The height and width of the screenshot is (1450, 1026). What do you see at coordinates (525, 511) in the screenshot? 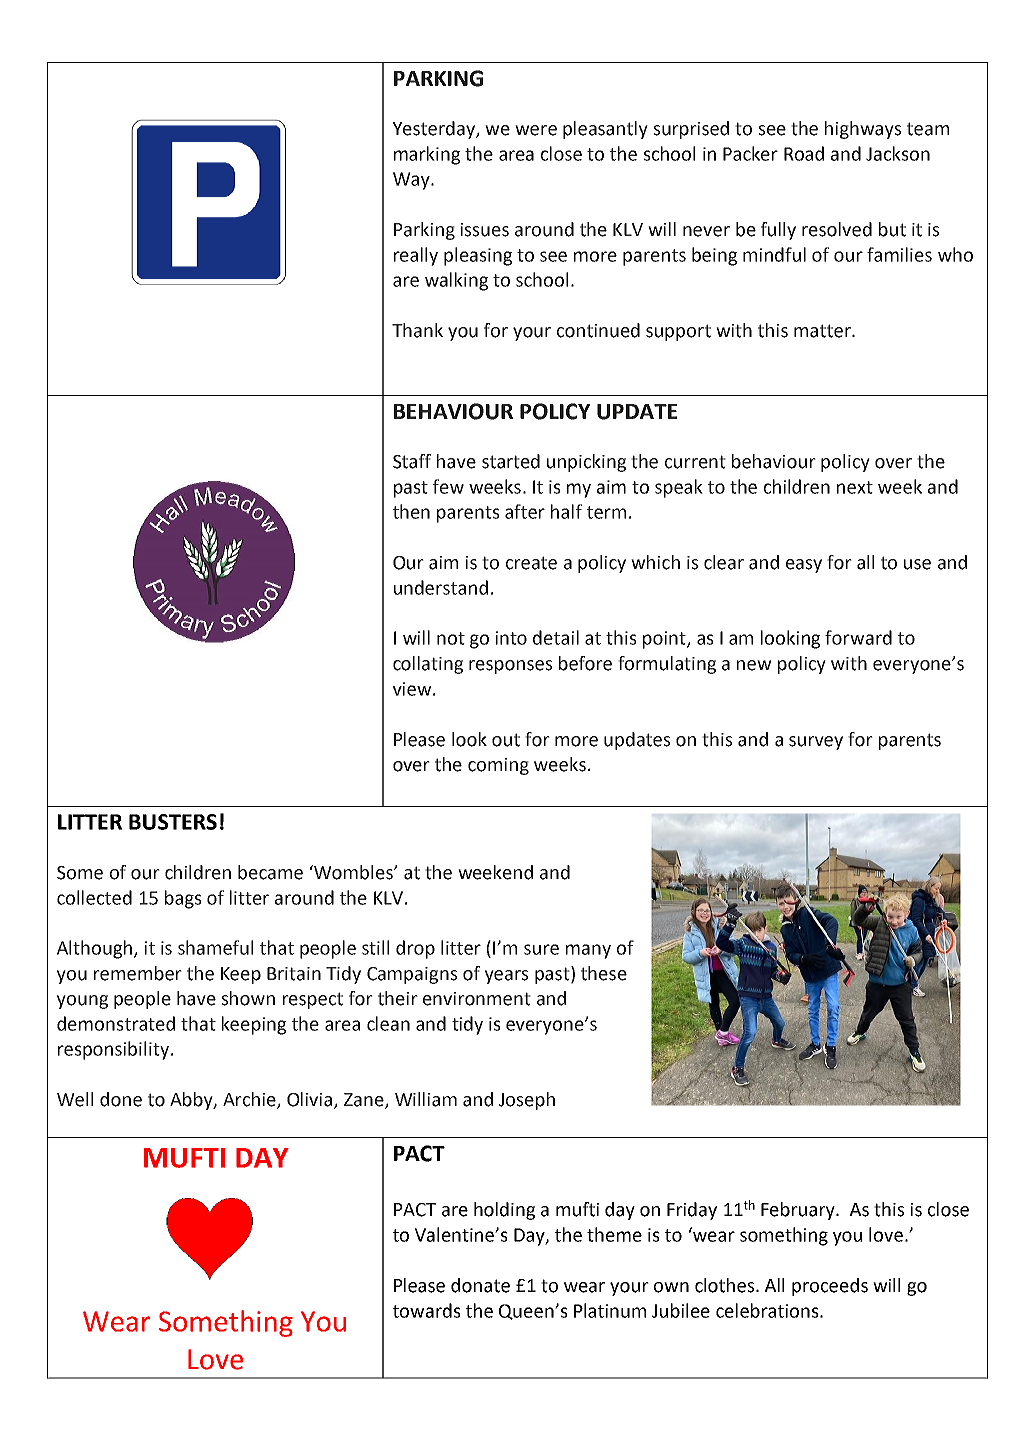
I see `after` at bounding box center [525, 511].
